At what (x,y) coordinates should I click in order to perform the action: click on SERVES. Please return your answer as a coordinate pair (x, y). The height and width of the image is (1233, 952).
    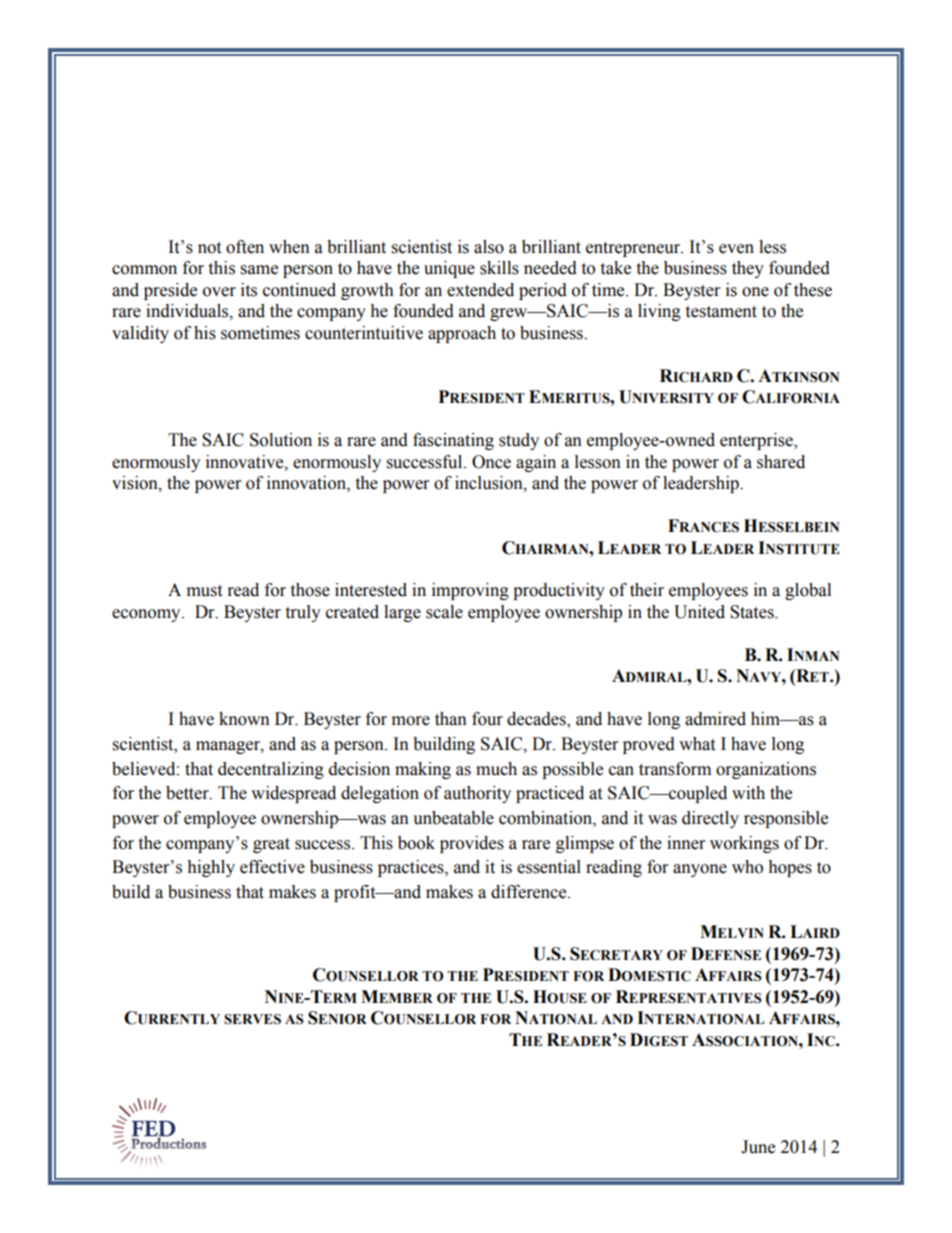
    Looking at the image, I should click on (252, 1019).
